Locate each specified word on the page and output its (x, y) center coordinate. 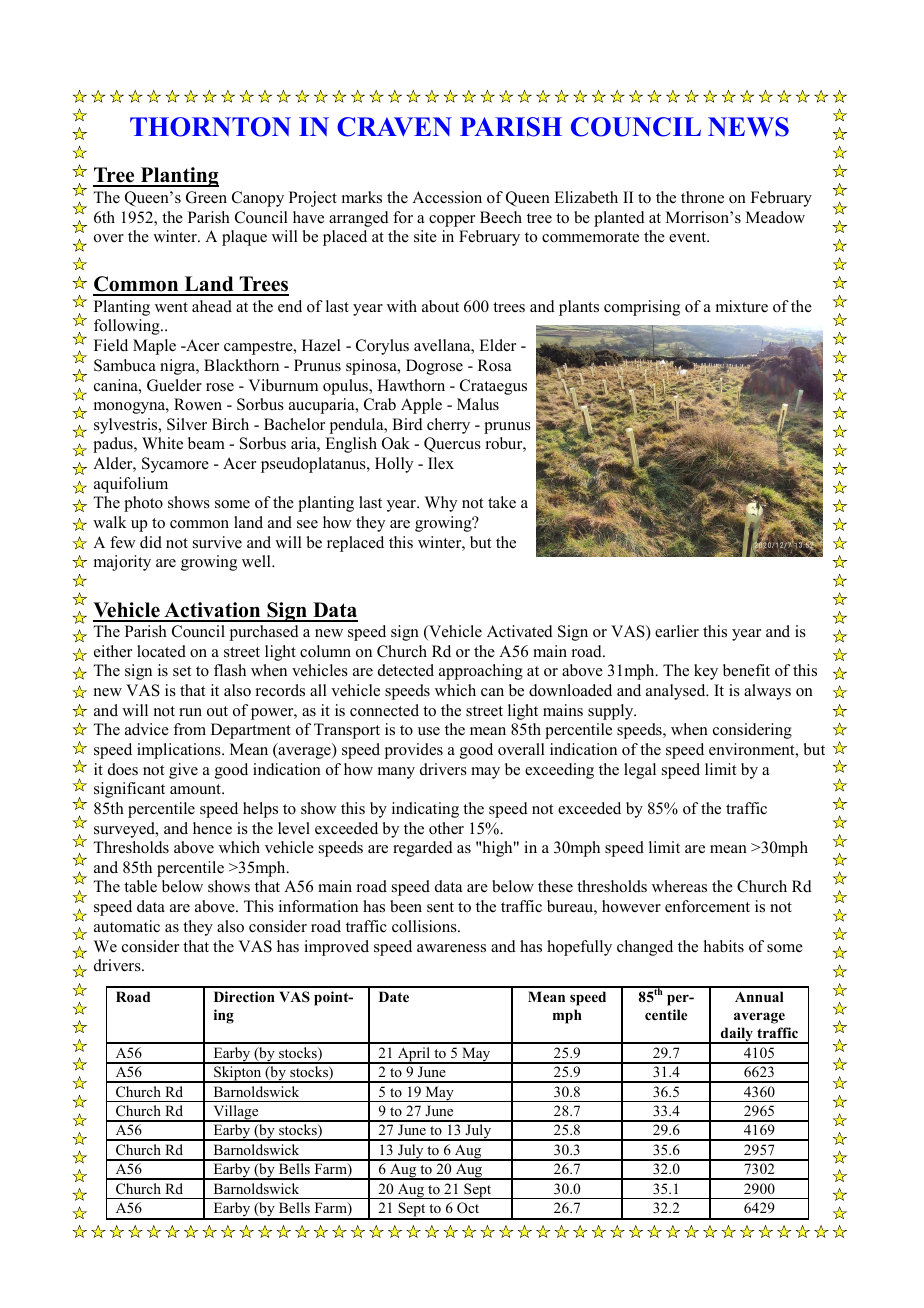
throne (702, 197)
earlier (677, 631)
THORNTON (210, 127)
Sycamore (175, 465)
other (446, 828)
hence (212, 828)
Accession (447, 197)
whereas (679, 886)
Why (441, 504)
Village (236, 1113)
